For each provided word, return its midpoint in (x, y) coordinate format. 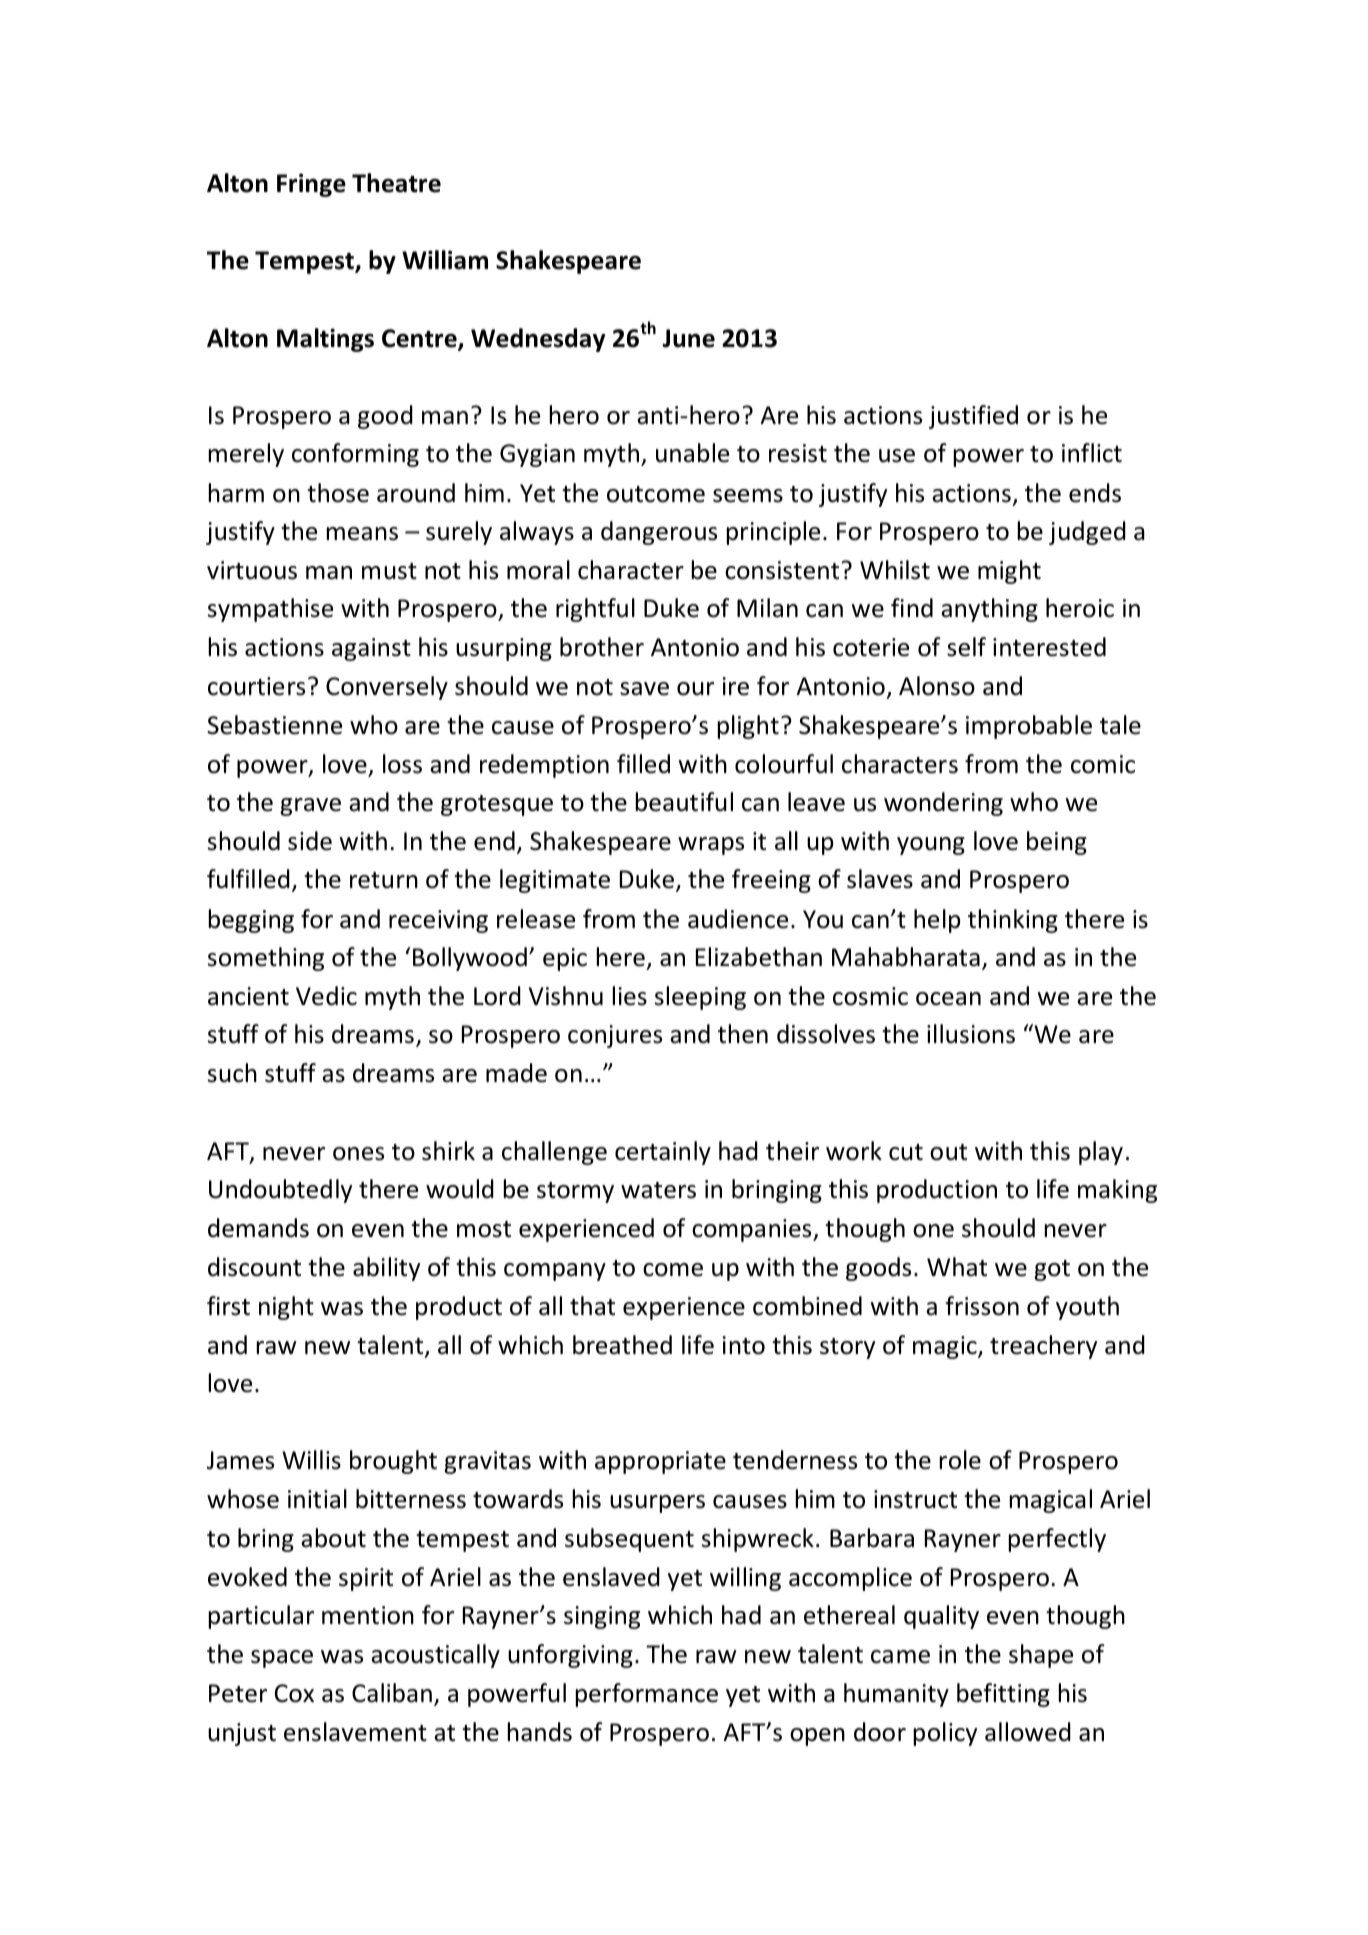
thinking (1013, 921)
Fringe (311, 185)
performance (647, 1695)
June (688, 338)
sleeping (700, 998)
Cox (294, 1693)
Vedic (326, 996)
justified (973, 417)
